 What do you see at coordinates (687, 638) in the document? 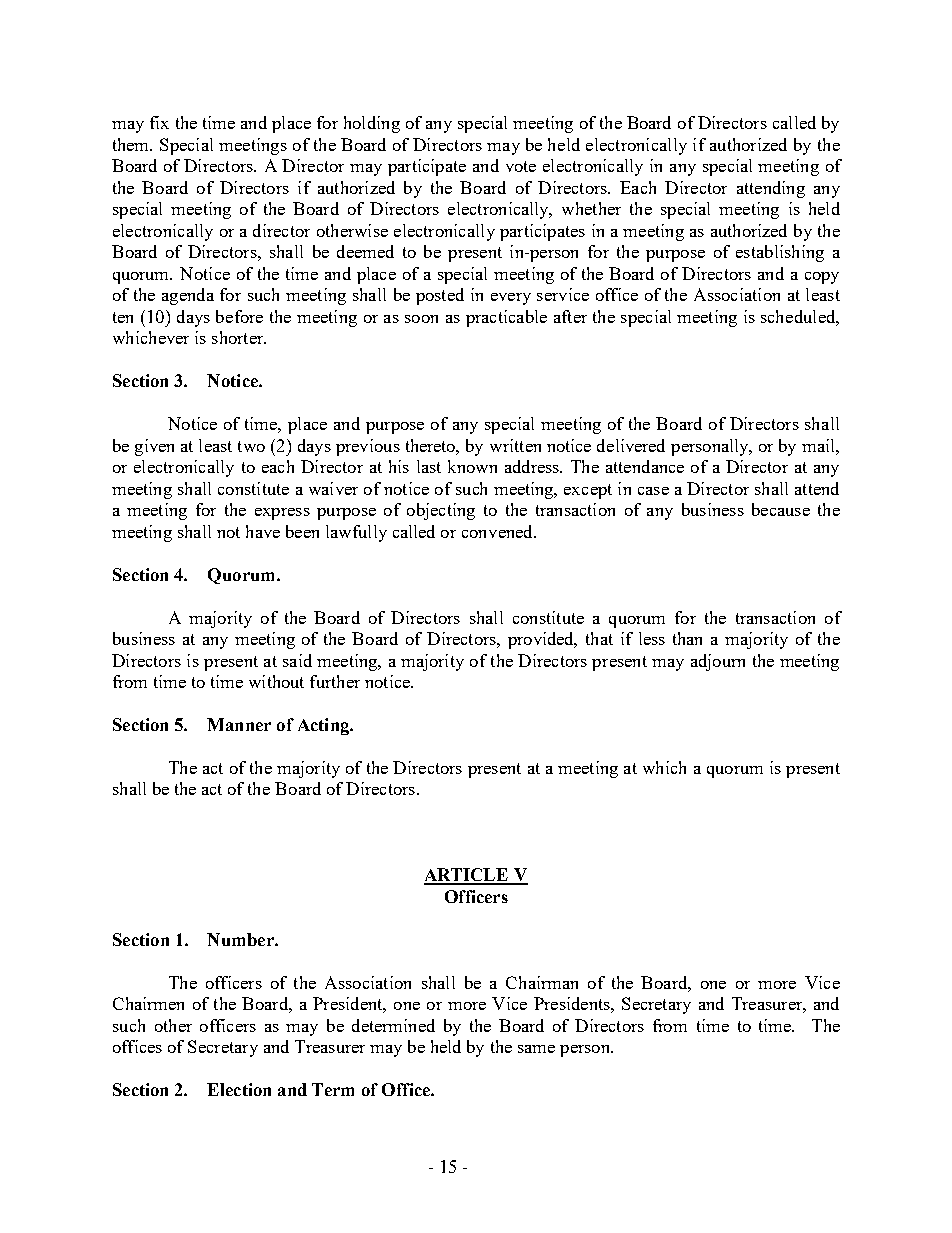
I see `than` at bounding box center [687, 638].
